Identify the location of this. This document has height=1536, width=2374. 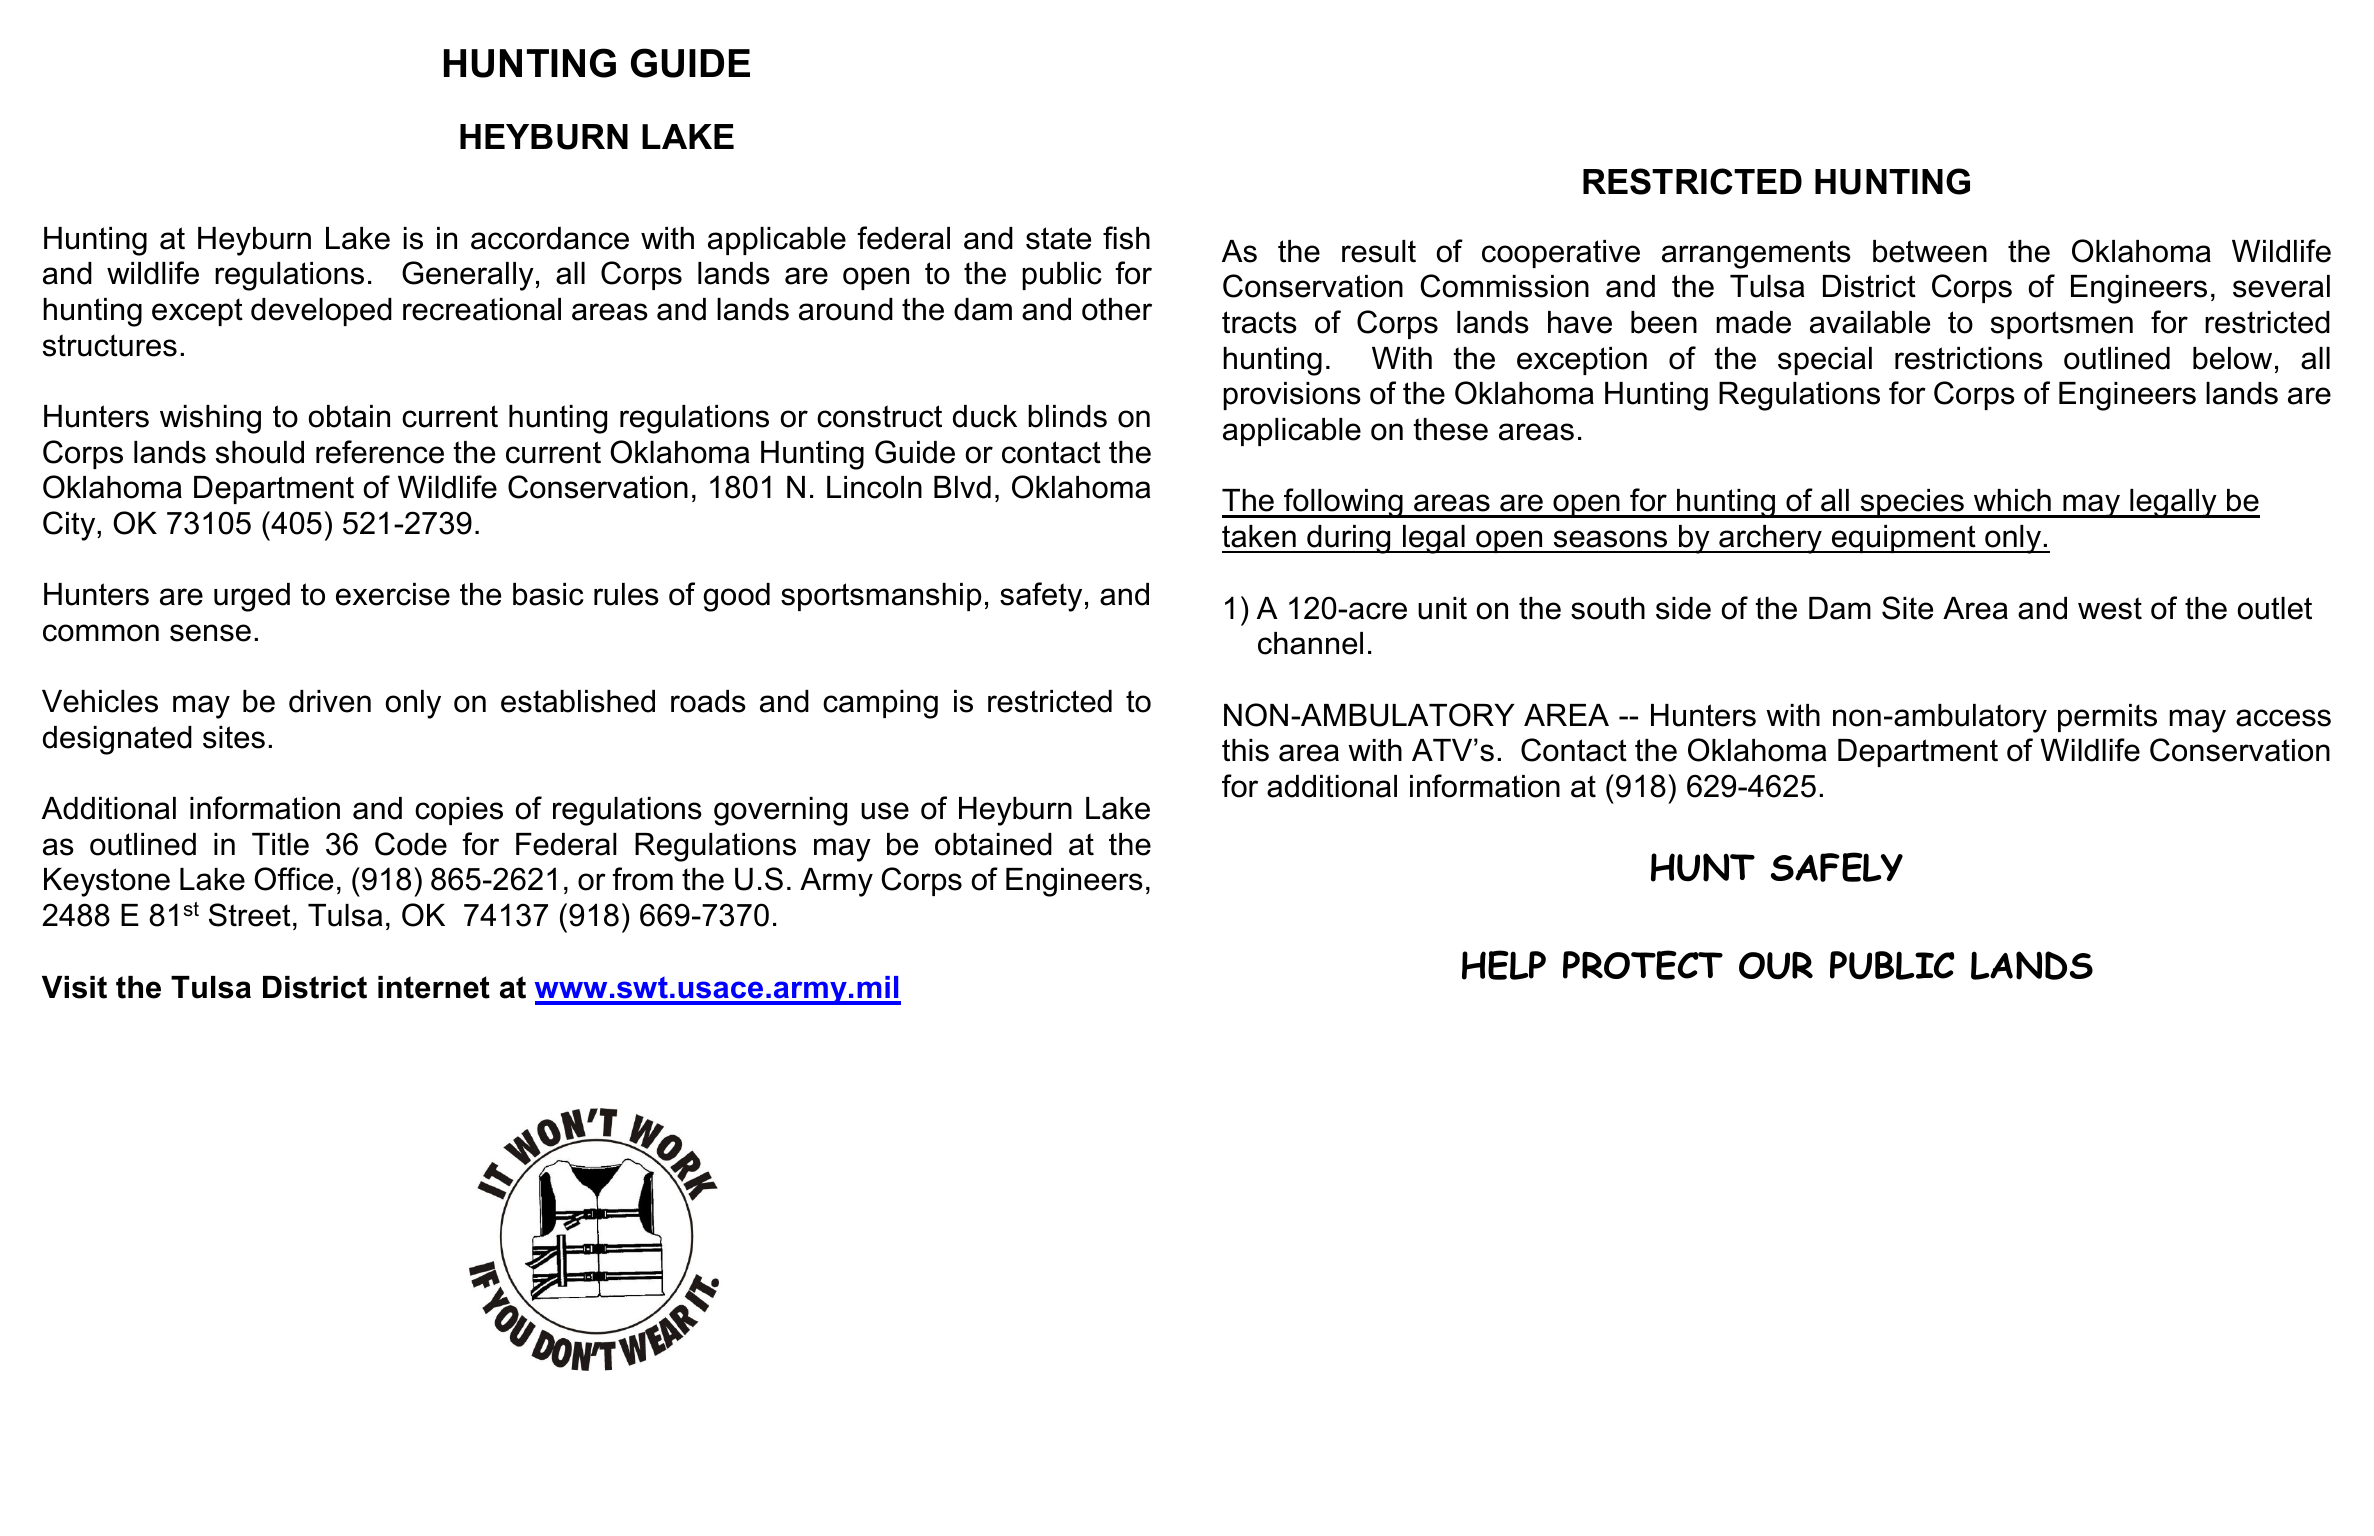
(1245, 750).
